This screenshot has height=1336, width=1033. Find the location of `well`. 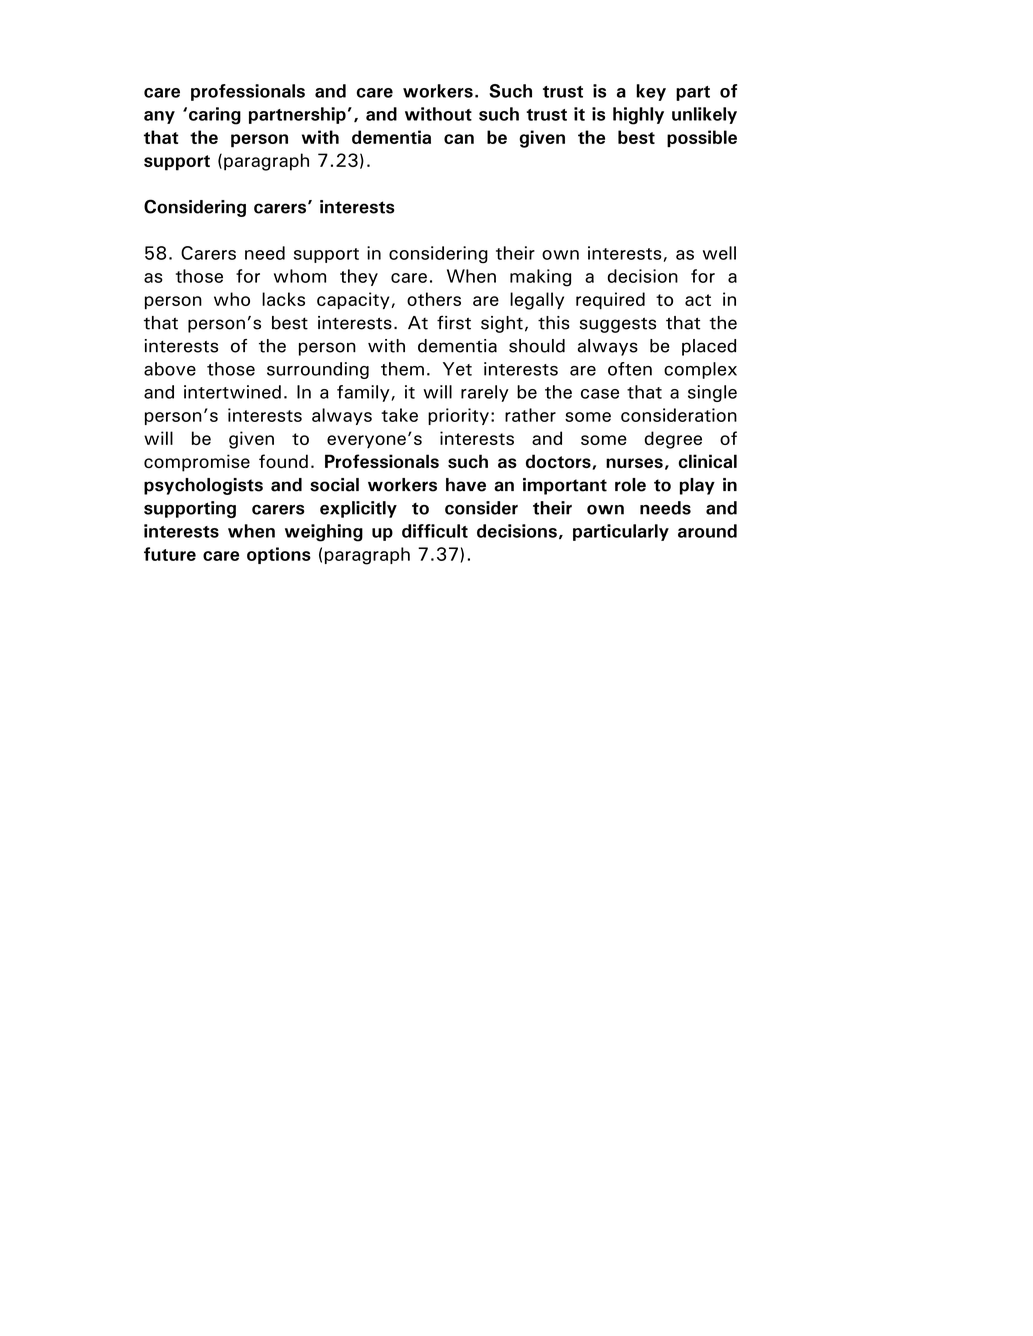

well is located at coordinates (719, 253).
